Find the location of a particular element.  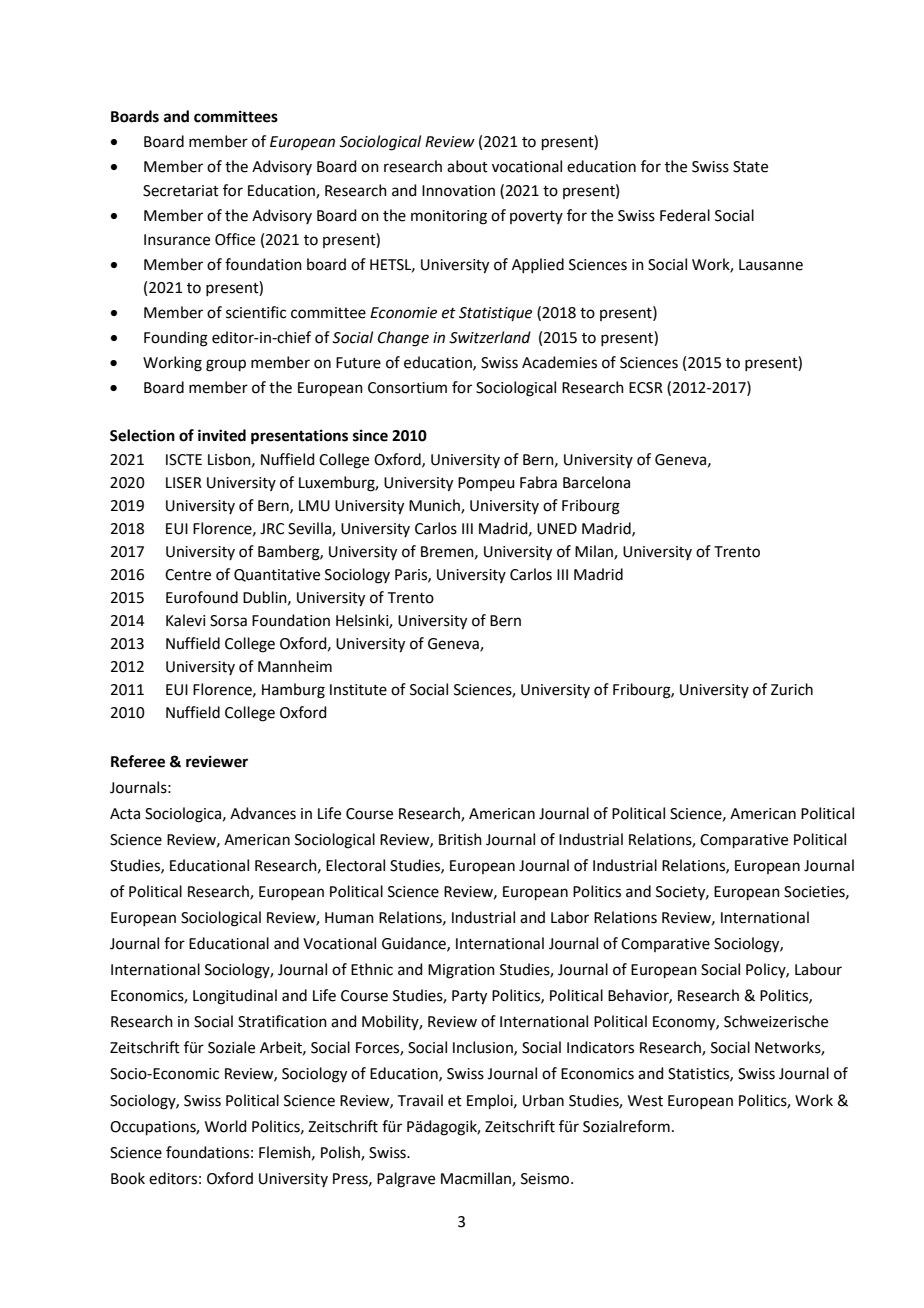

State is located at coordinates (750, 167).
